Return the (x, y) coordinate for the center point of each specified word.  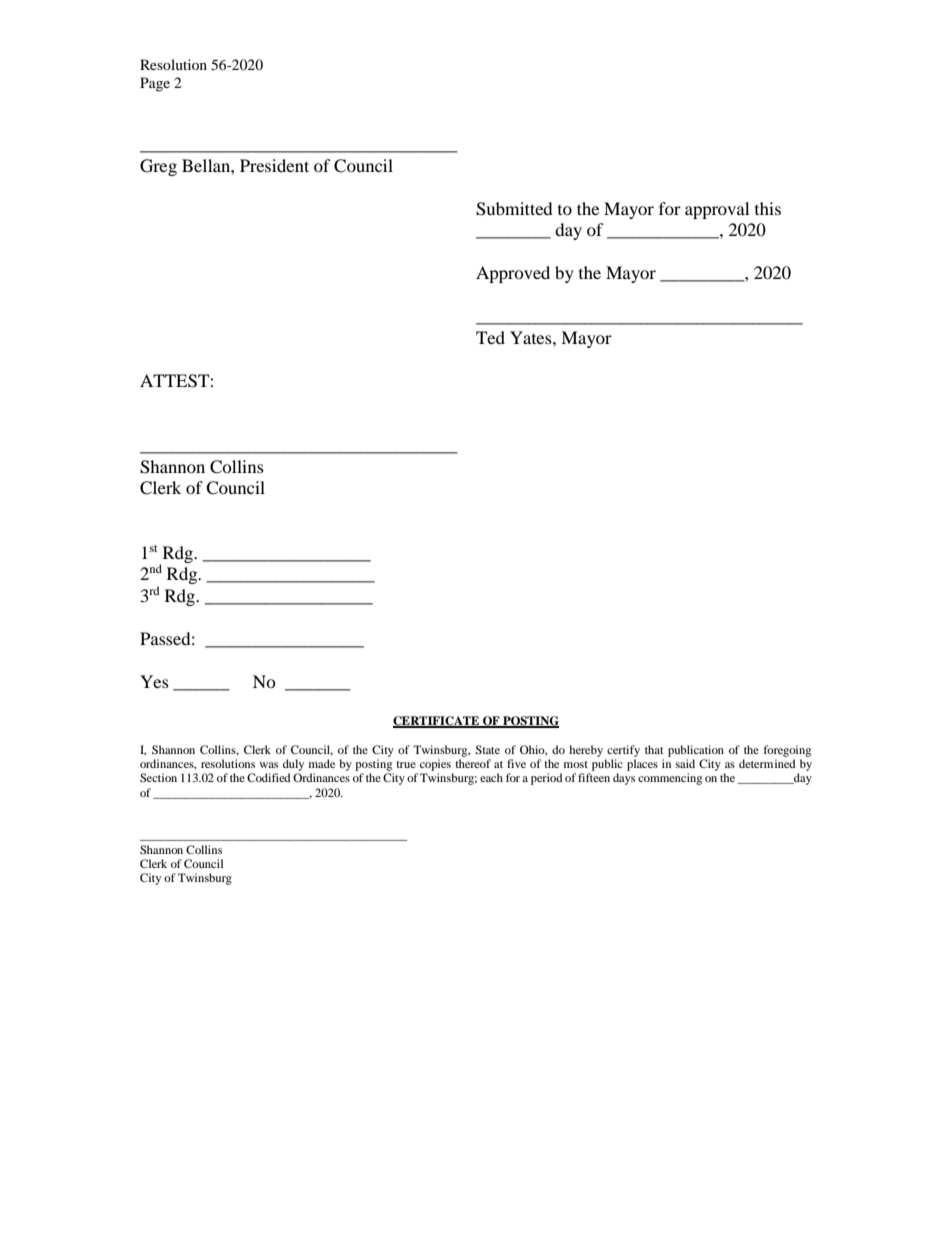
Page (155, 84)
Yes (154, 681)
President (274, 165)
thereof (473, 763)
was (269, 765)
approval (717, 210)
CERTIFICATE (437, 722)
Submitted (514, 209)
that (654, 749)
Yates (532, 337)
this (768, 208)
